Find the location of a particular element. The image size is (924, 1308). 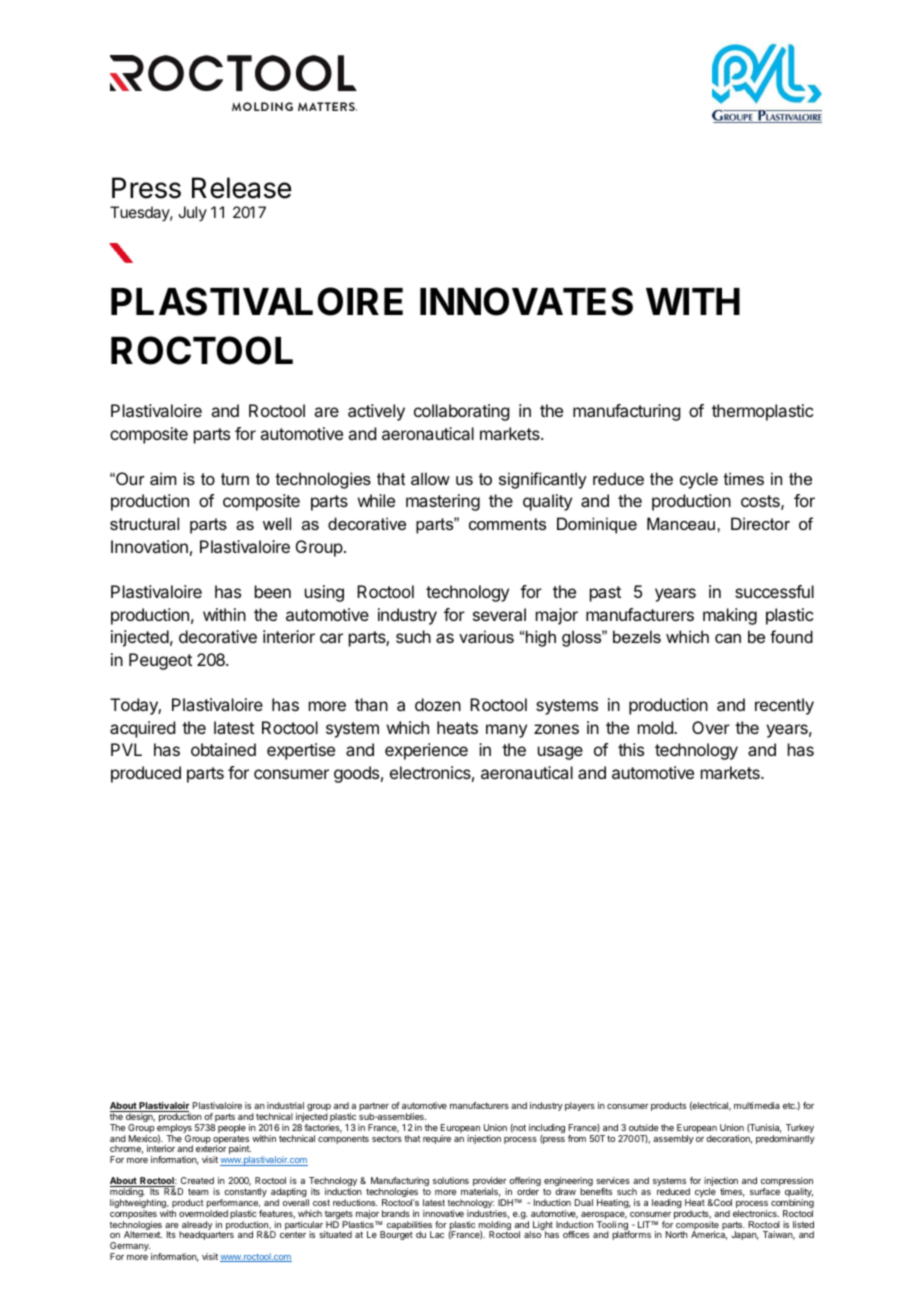

performance is located at coordinates (234, 1205).
